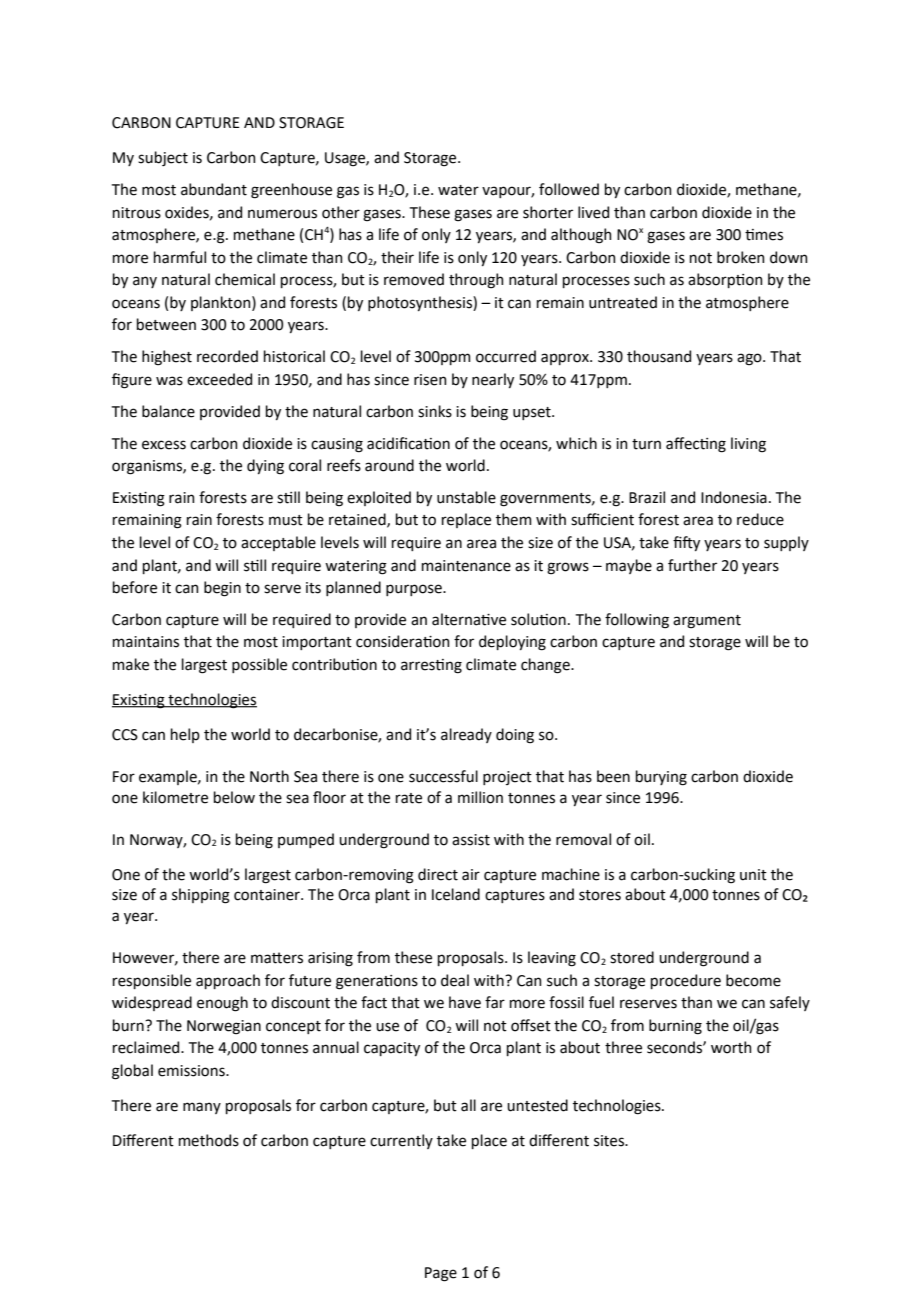 This image has height=1308, width=924. What do you see at coordinates (548, 212) in the image?
I see `shorter` at bounding box center [548, 212].
